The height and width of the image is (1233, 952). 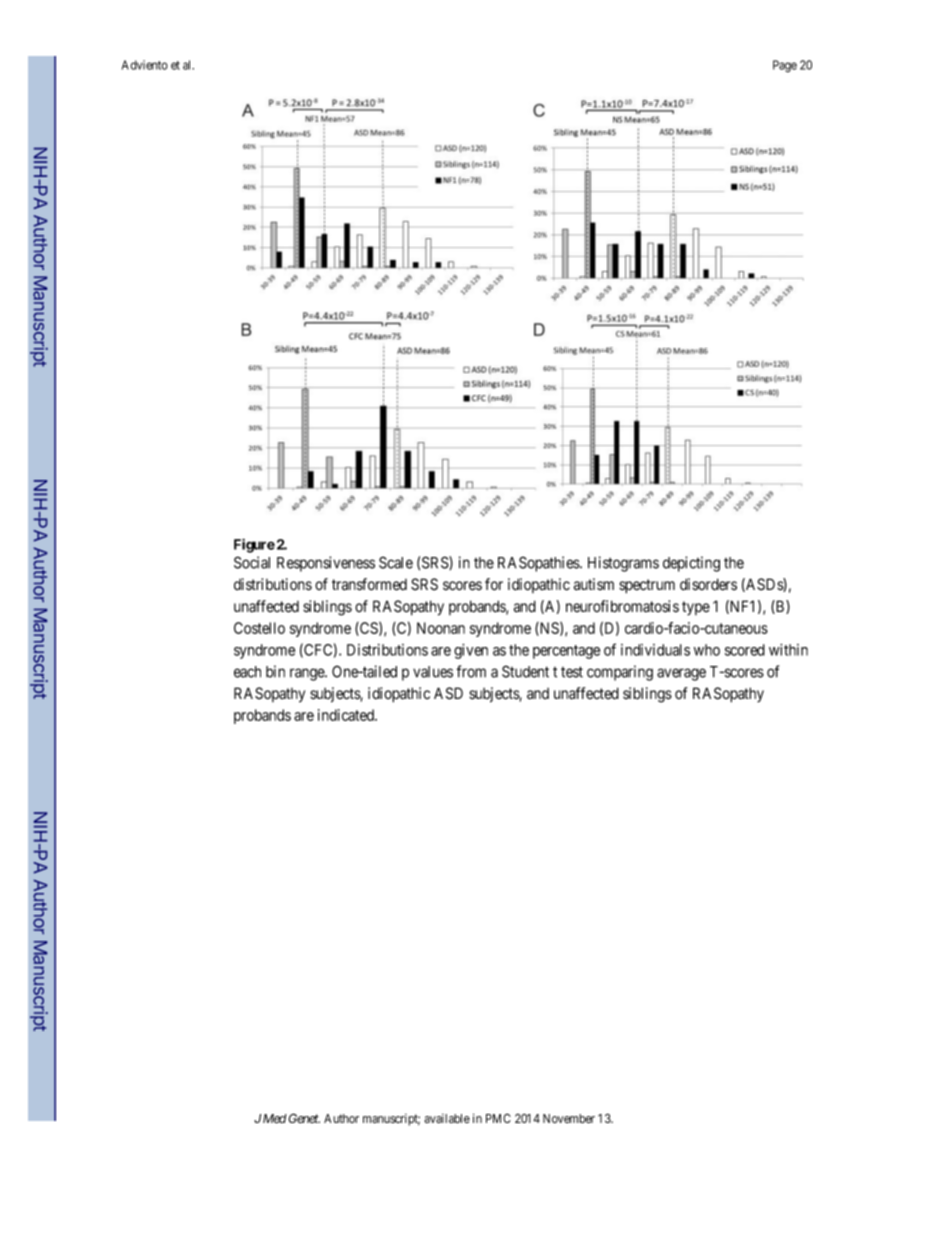 What do you see at coordinates (623, 564) in the image?
I see `Histograms` at bounding box center [623, 564].
